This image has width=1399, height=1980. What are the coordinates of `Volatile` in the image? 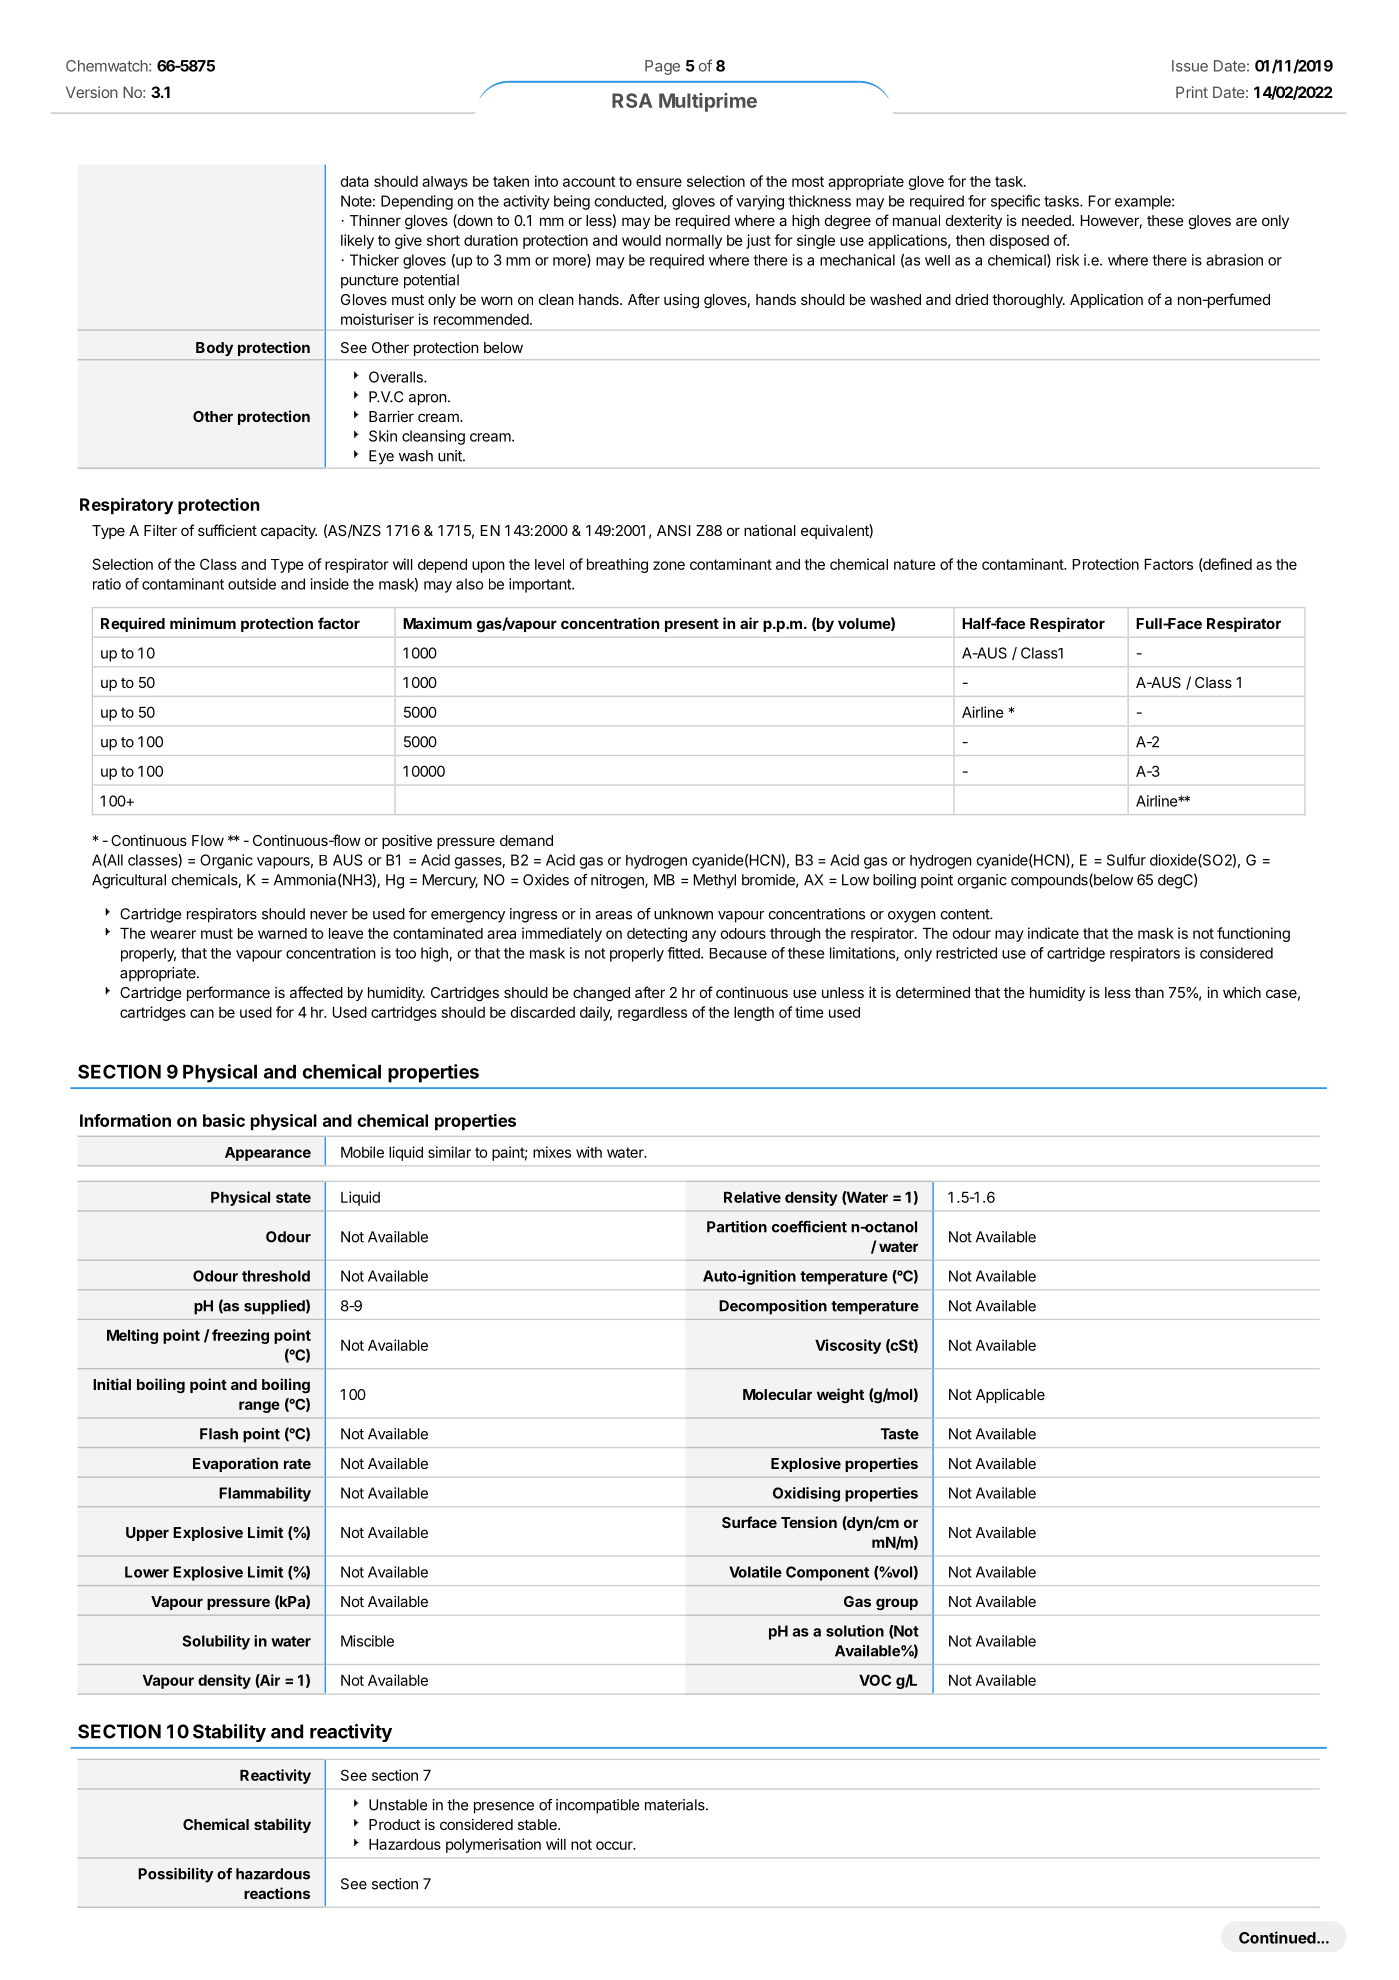 It's located at (755, 1572).
